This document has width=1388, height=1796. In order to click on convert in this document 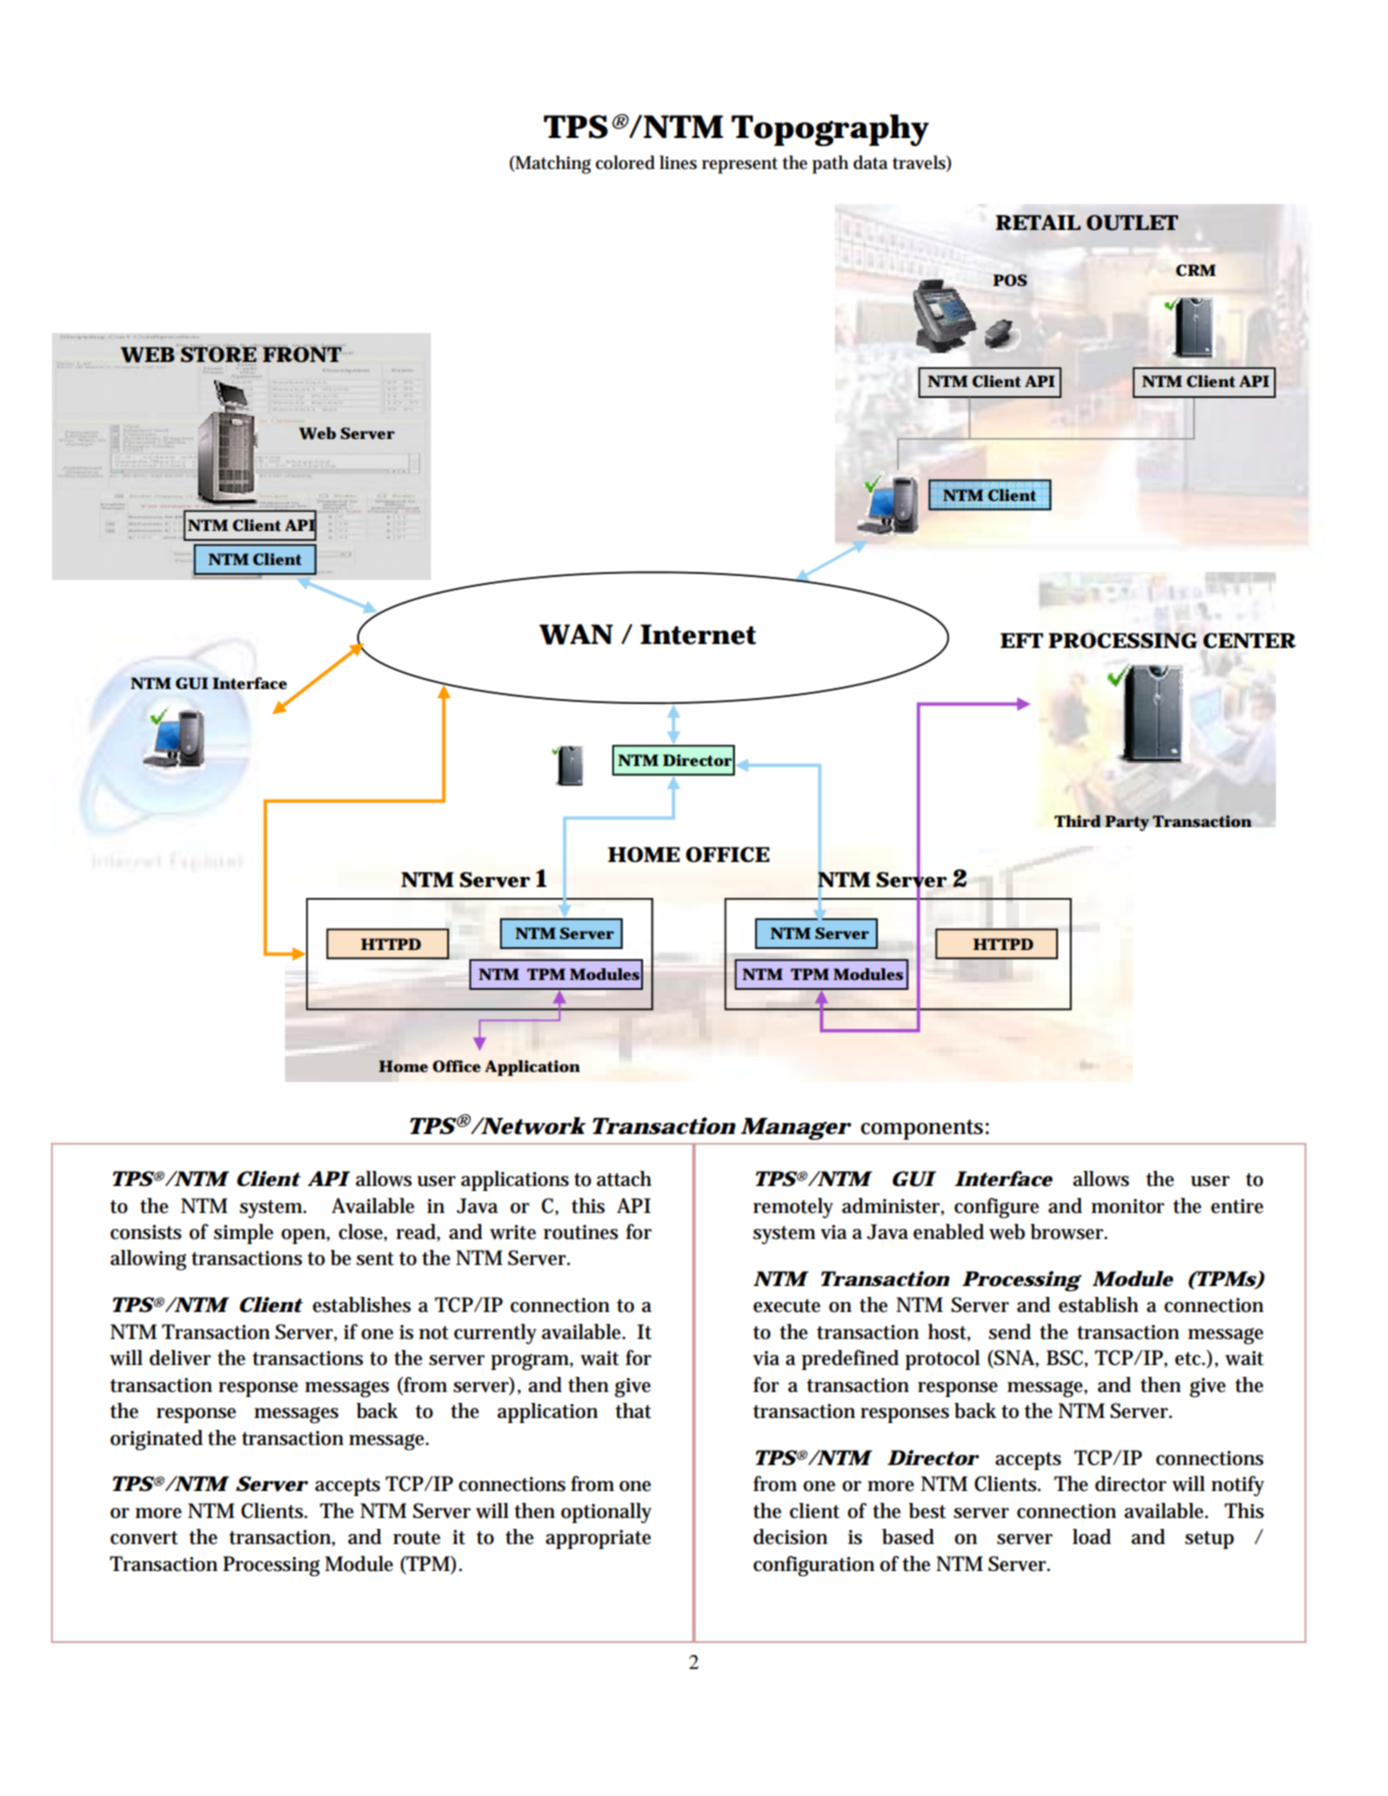, I will do `click(144, 1538)`.
